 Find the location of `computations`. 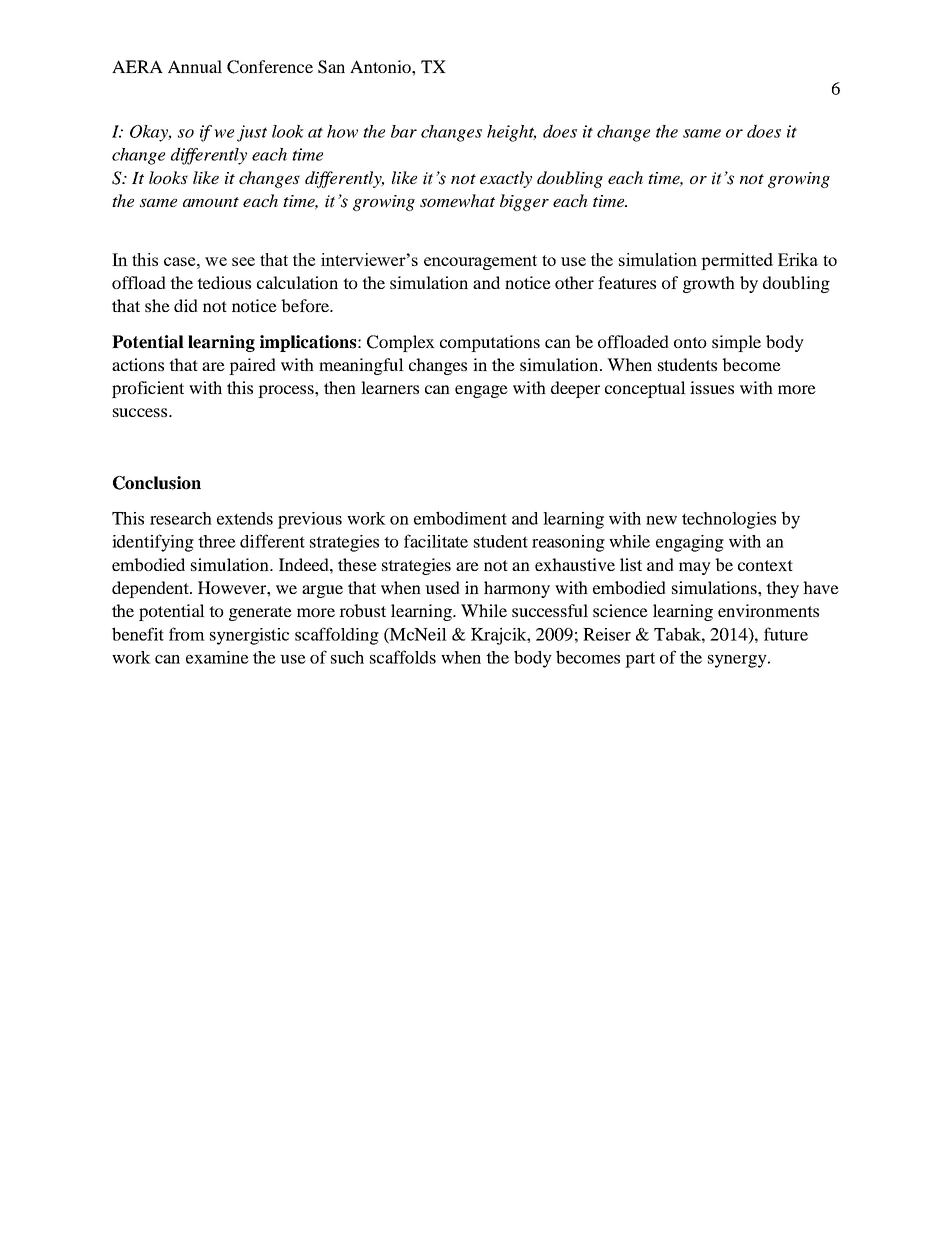

computations is located at coordinates (490, 343).
